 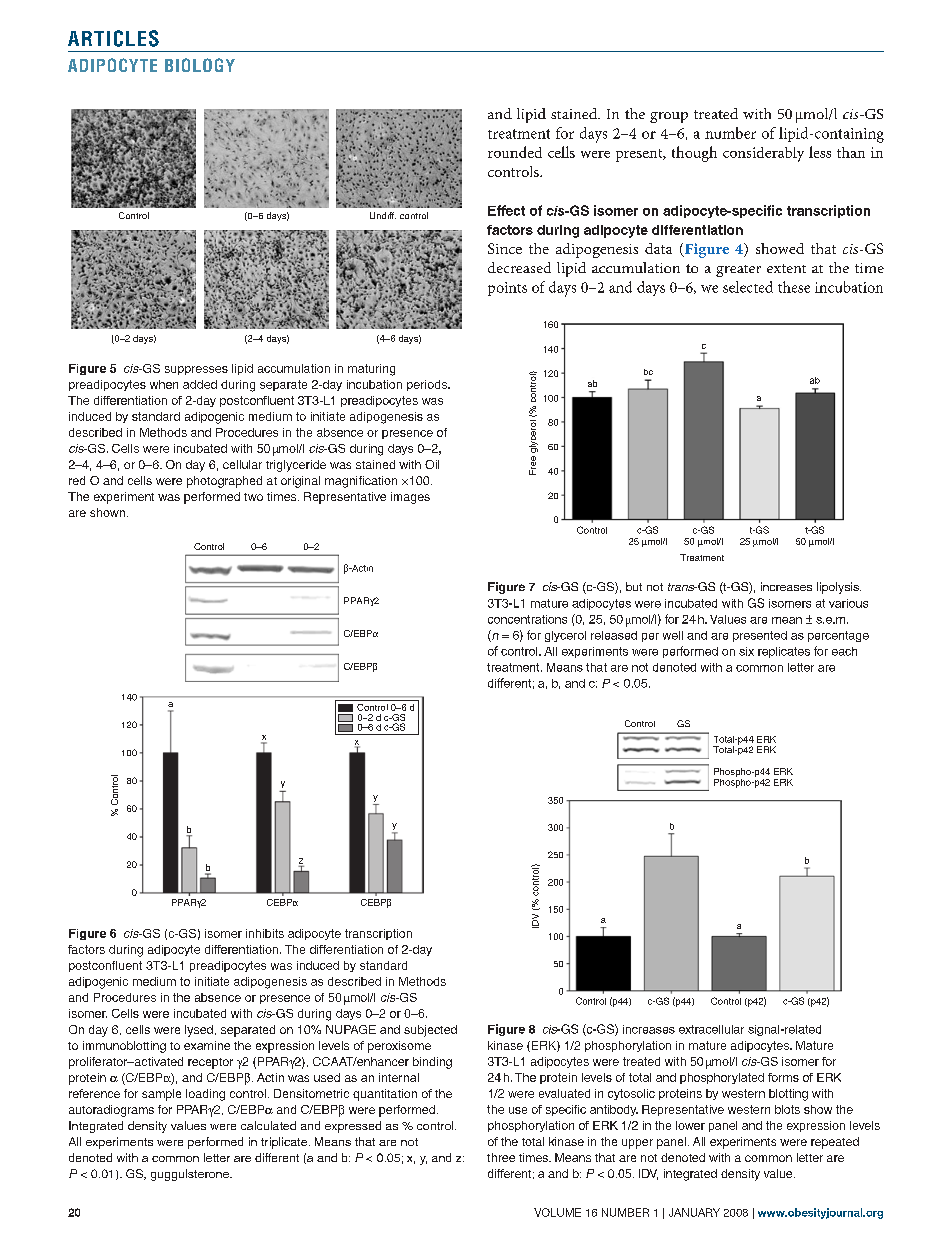 What do you see at coordinates (501, 1157) in the screenshot?
I see `three` at bounding box center [501, 1157].
